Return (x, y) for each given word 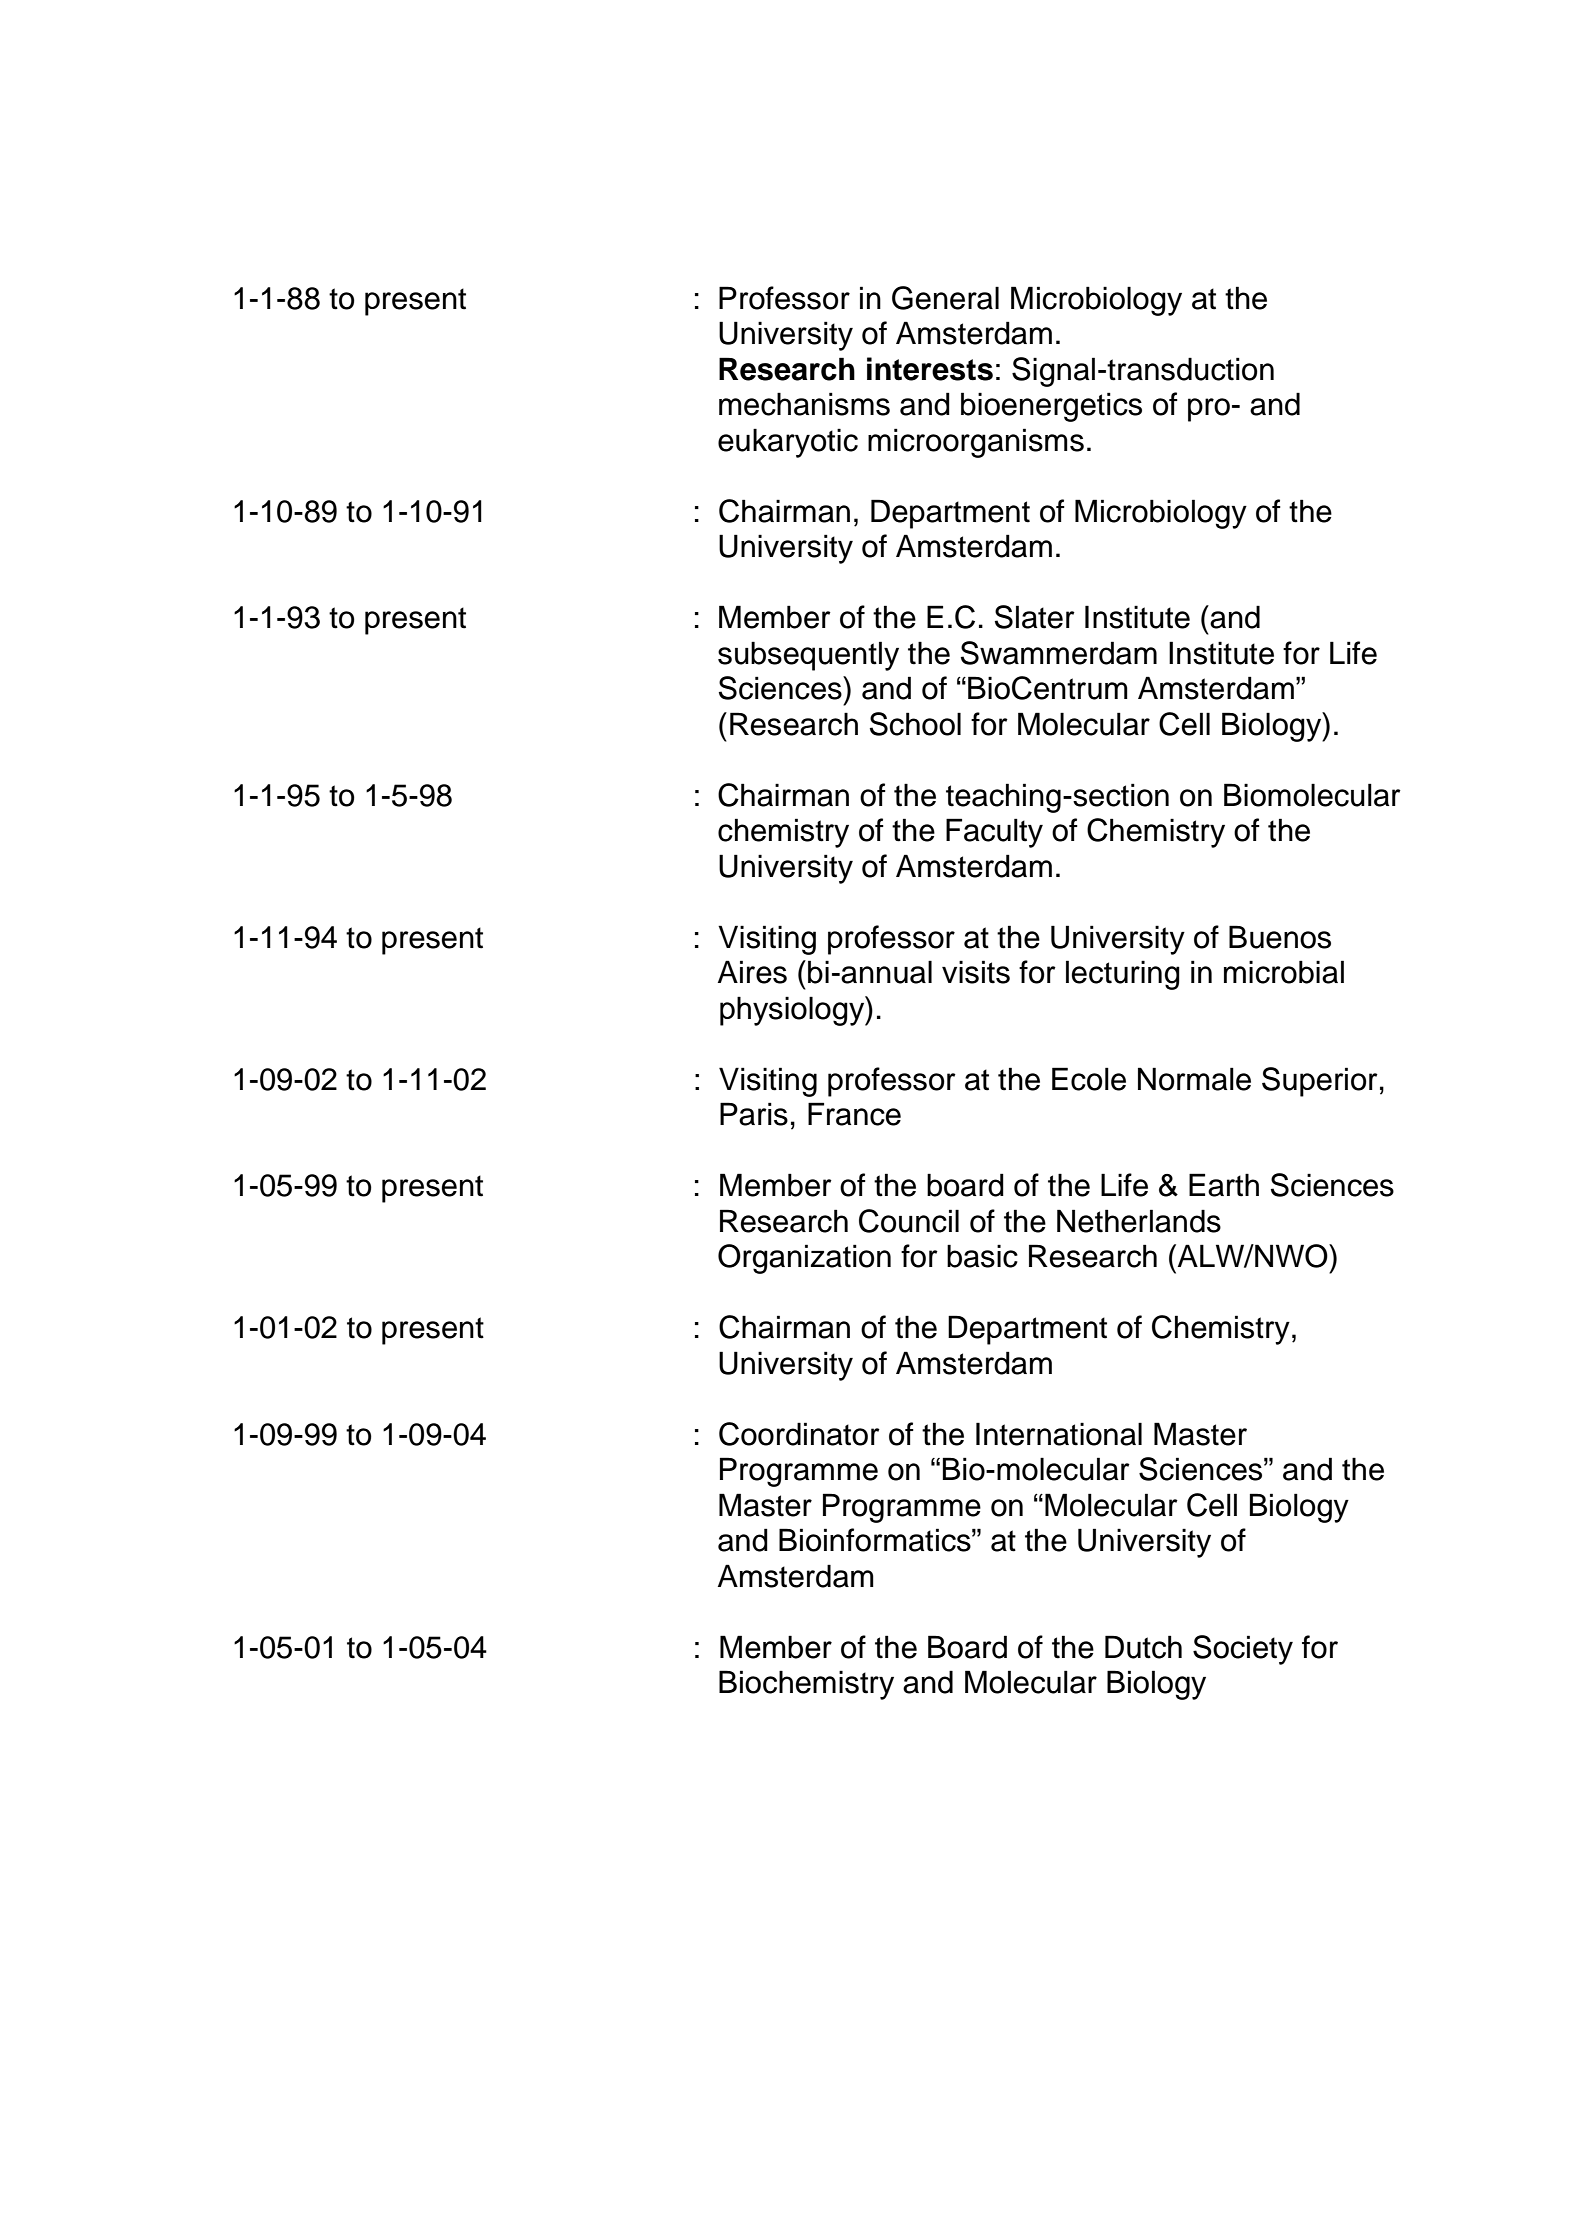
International (1059, 1434)
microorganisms (976, 443)
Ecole (1089, 1079)
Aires (752, 972)
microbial (1284, 972)
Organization (804, 1259)
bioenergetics (1051, 407)
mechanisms (804, 404)
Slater (1035, 617)
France (854, 1114)
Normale (1194, 1079)
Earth (1224, 1185)
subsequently (808, 656)
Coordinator (799, 1434)
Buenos (1280, 937)
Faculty (994, 833)
